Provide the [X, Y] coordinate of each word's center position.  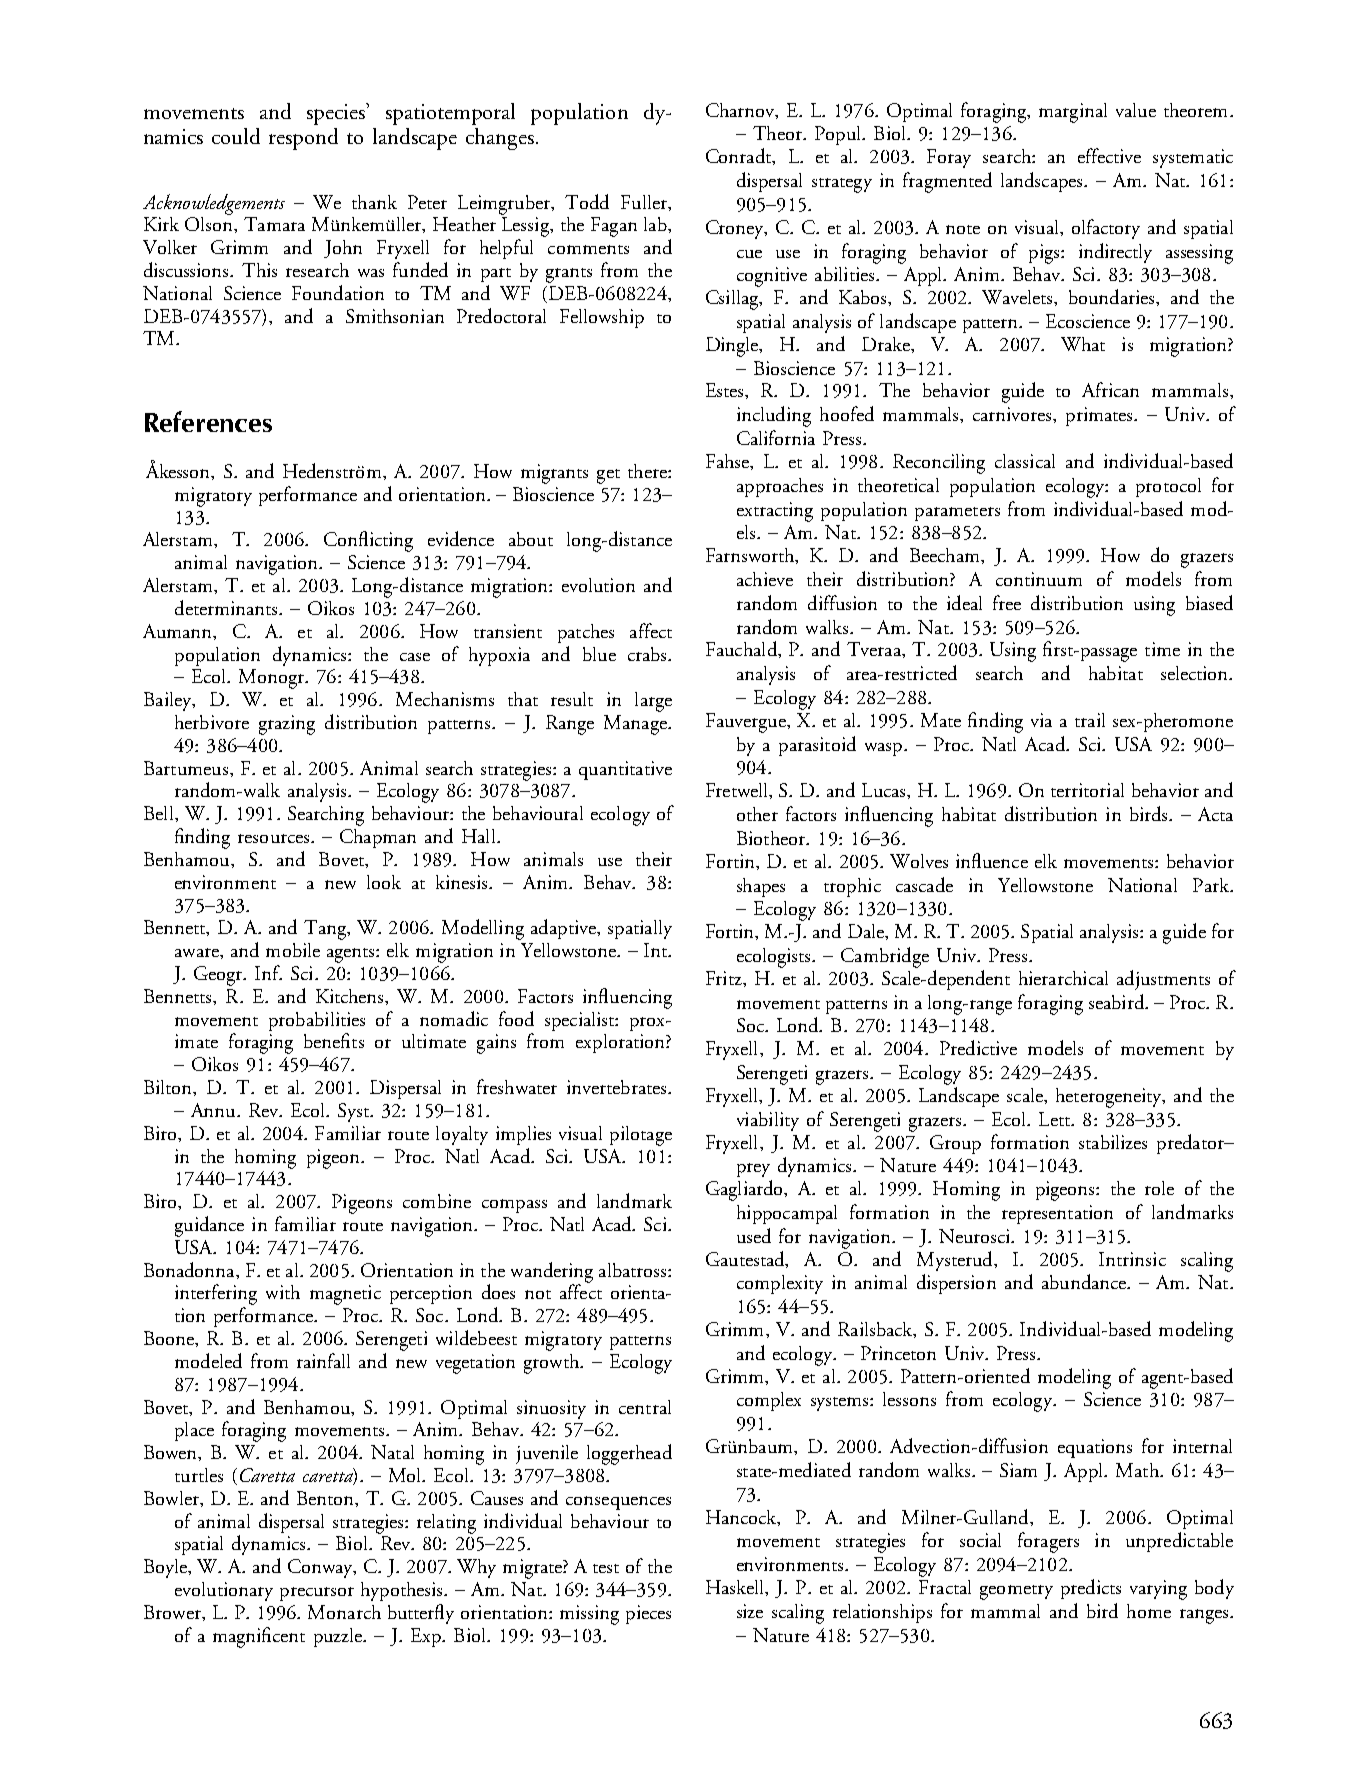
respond [303, 139]
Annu [214, 1110]
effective [1109, 155]
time [1162, 649]
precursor [317, 1594]
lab [656, 224]
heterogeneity [1110, 1098]
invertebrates [618, 1087]
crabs [648, 654]
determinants [227, 607]
